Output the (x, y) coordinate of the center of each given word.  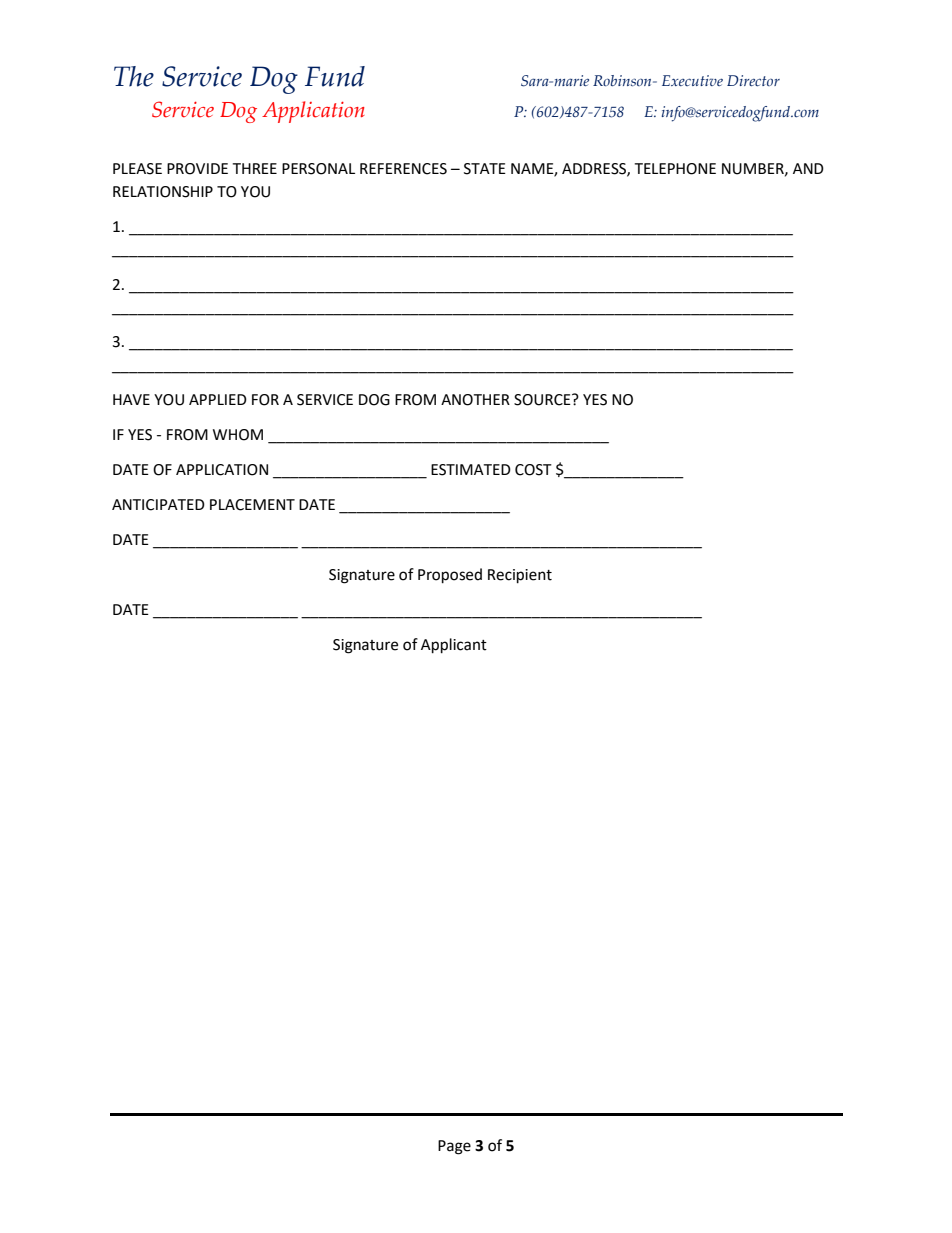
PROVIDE (197, 169)
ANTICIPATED (158, 505)
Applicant (454, 646)
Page (454, 1147)
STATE (485, 169)
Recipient (520, 576)
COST (533, 470)
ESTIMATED (471, 470)
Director (753, 81)
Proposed (450, 576)
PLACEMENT (252, 505)
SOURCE (543, 400)
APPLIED (218, 399)
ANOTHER (475, 400)
